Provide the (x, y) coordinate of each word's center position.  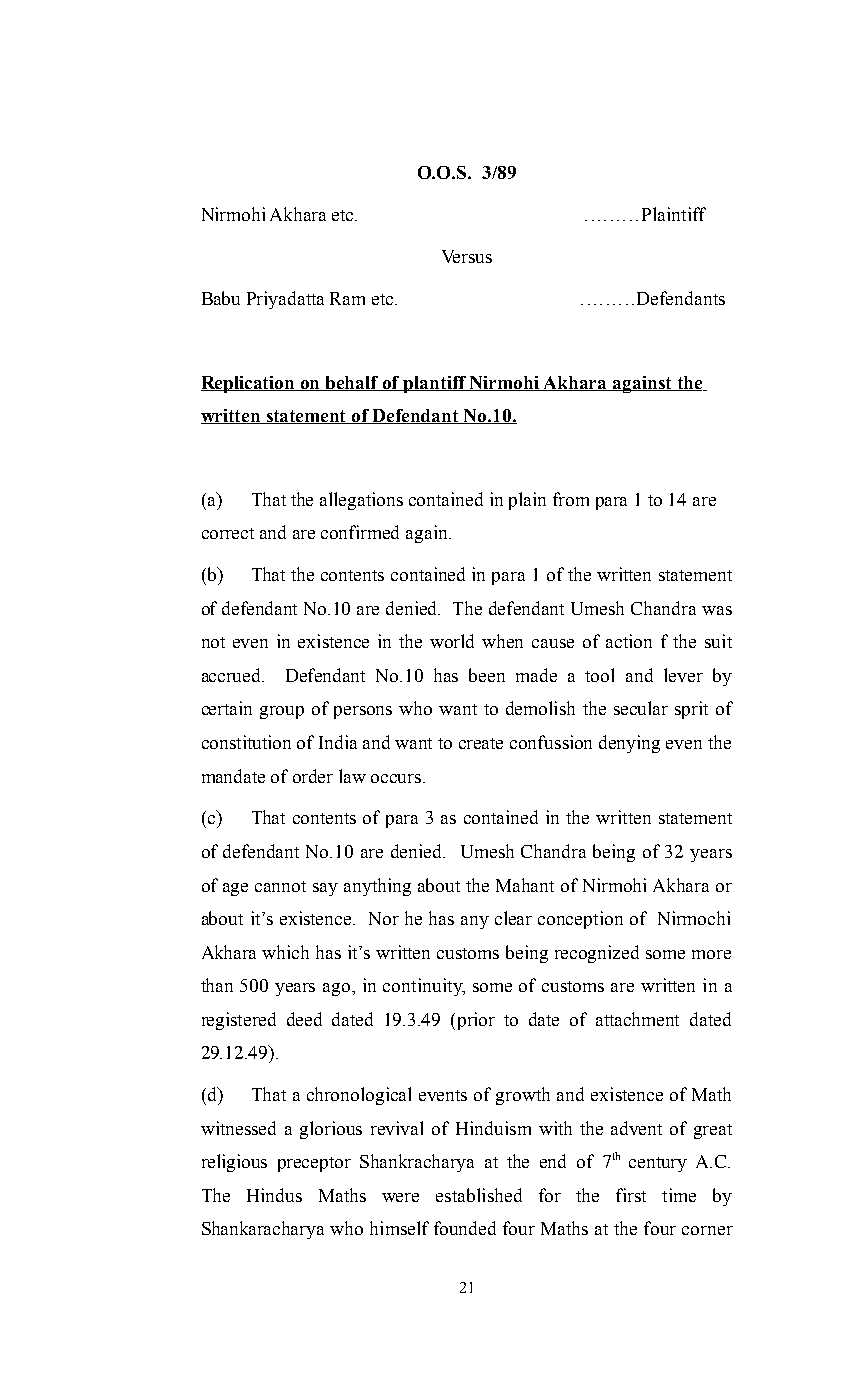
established (479, 1195)
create (481, 743)
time (679, 1195)
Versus (467, 256)
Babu (221, 298)
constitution (246, 742)
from (571, 499)
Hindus (274, 1195)
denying (629, 744)
